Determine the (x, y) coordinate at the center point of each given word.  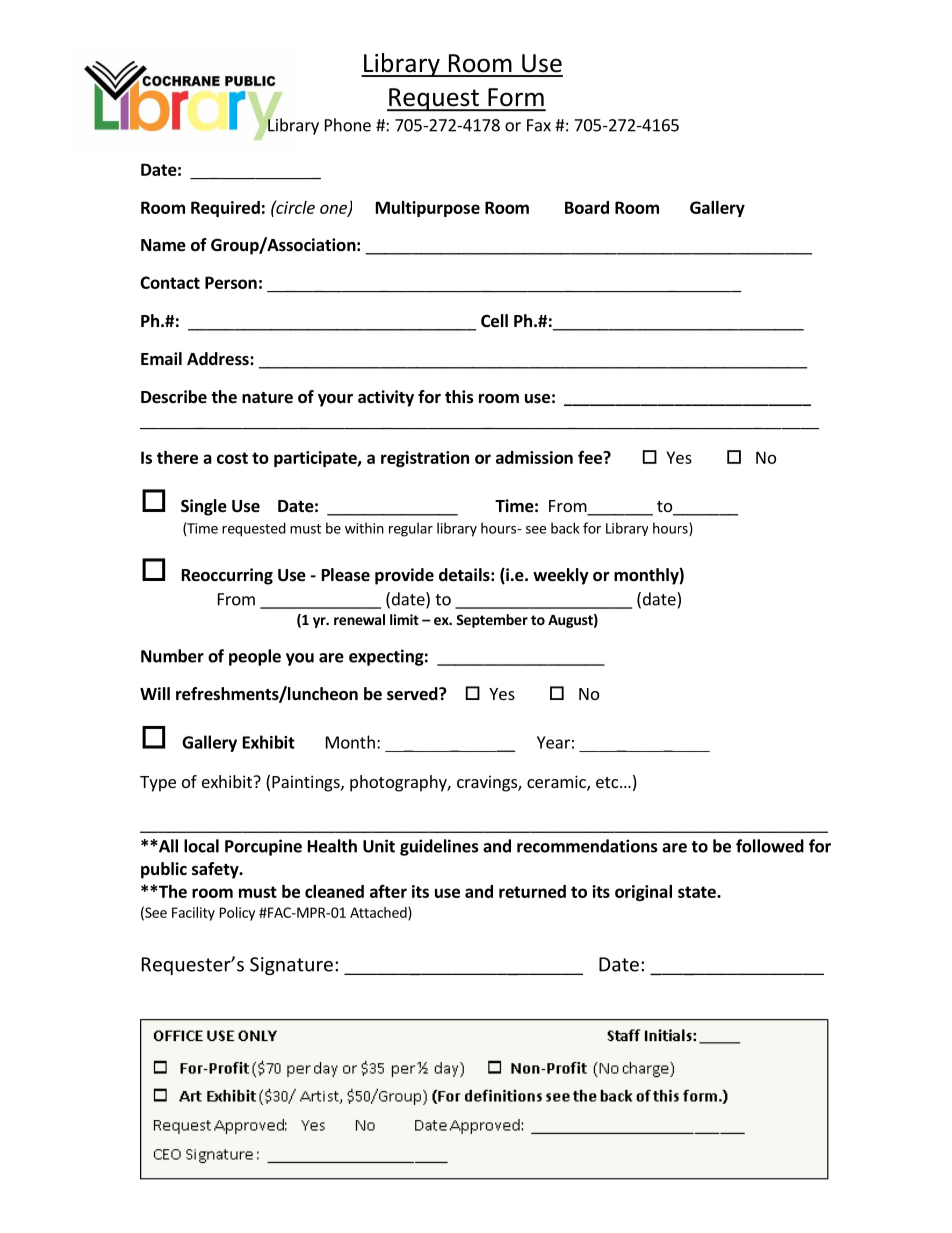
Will (155, 693)
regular (411, 529)
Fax (539, 125)
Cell (494, 321)
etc (608, 782)
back (565, 528)
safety (216, 870)
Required (225, 209)
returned (532, 891)
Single (204, 507)
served (413, 694)
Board (587, 207)
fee (591, 457)
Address (219, 359)
